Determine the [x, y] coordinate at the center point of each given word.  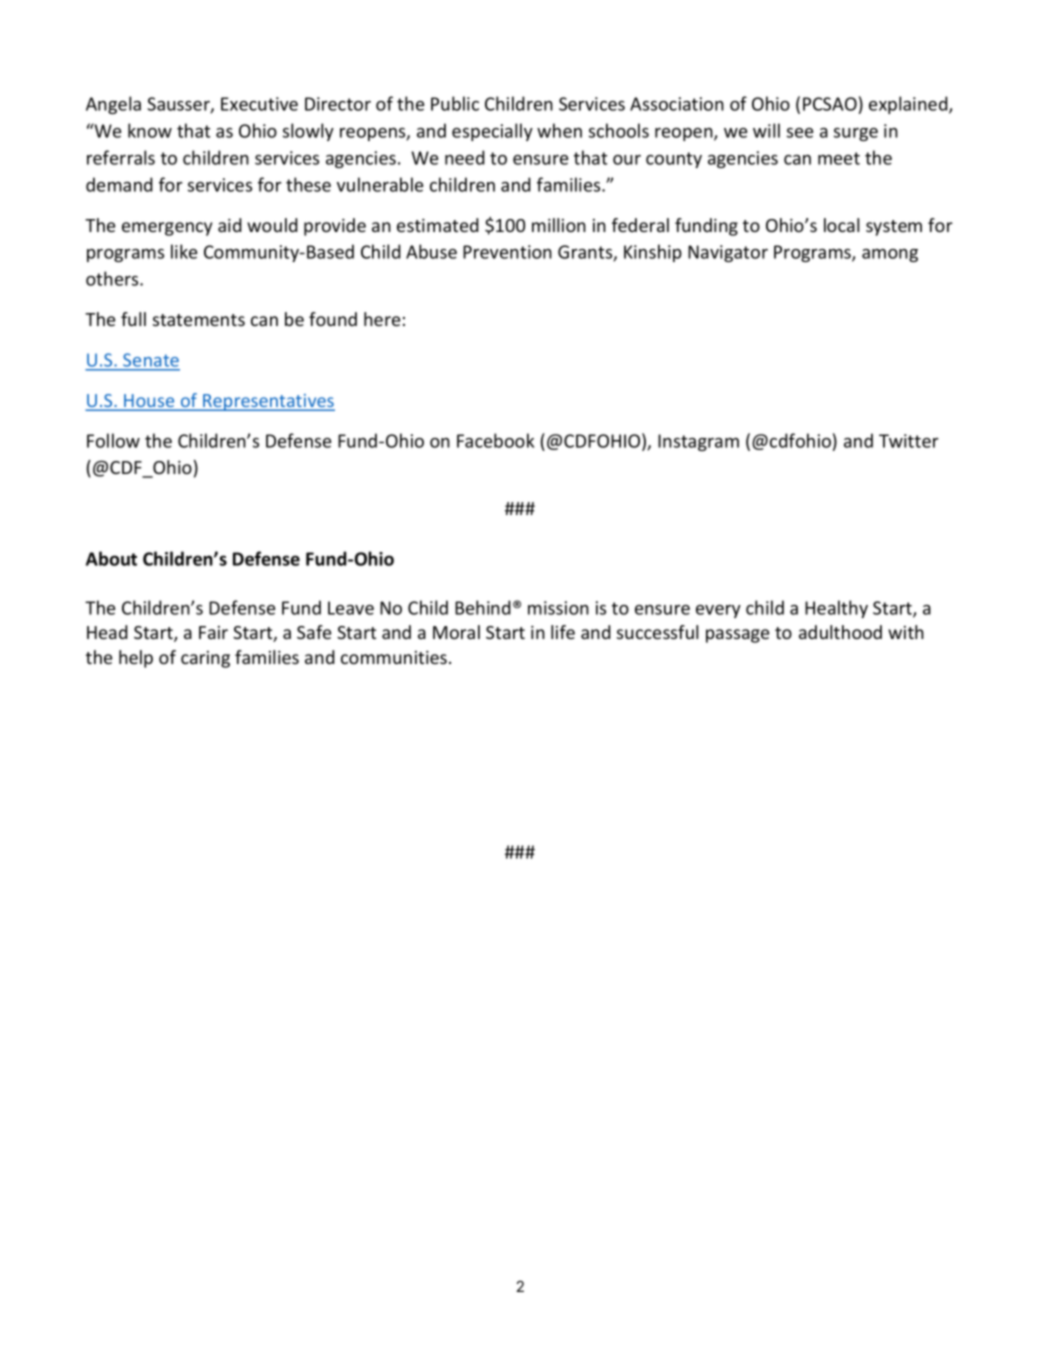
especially [492, 132]
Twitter [909, 441]
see [800, 133]
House [149, 402]
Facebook [495, 440]
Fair [213, 632]
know [150, 130]
